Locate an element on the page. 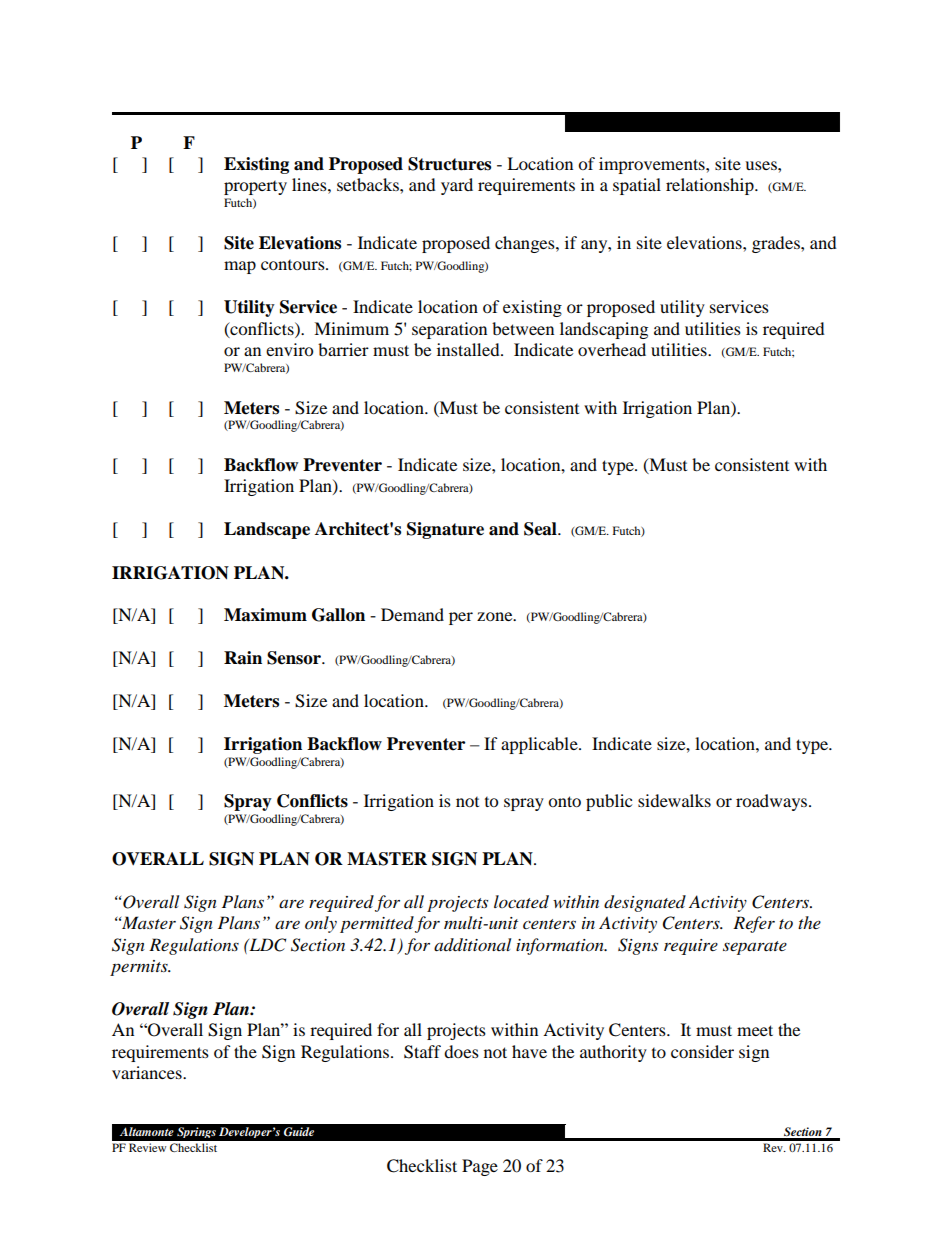 The image size is (952, 1233). zone is located at coordinates (496, 616).
